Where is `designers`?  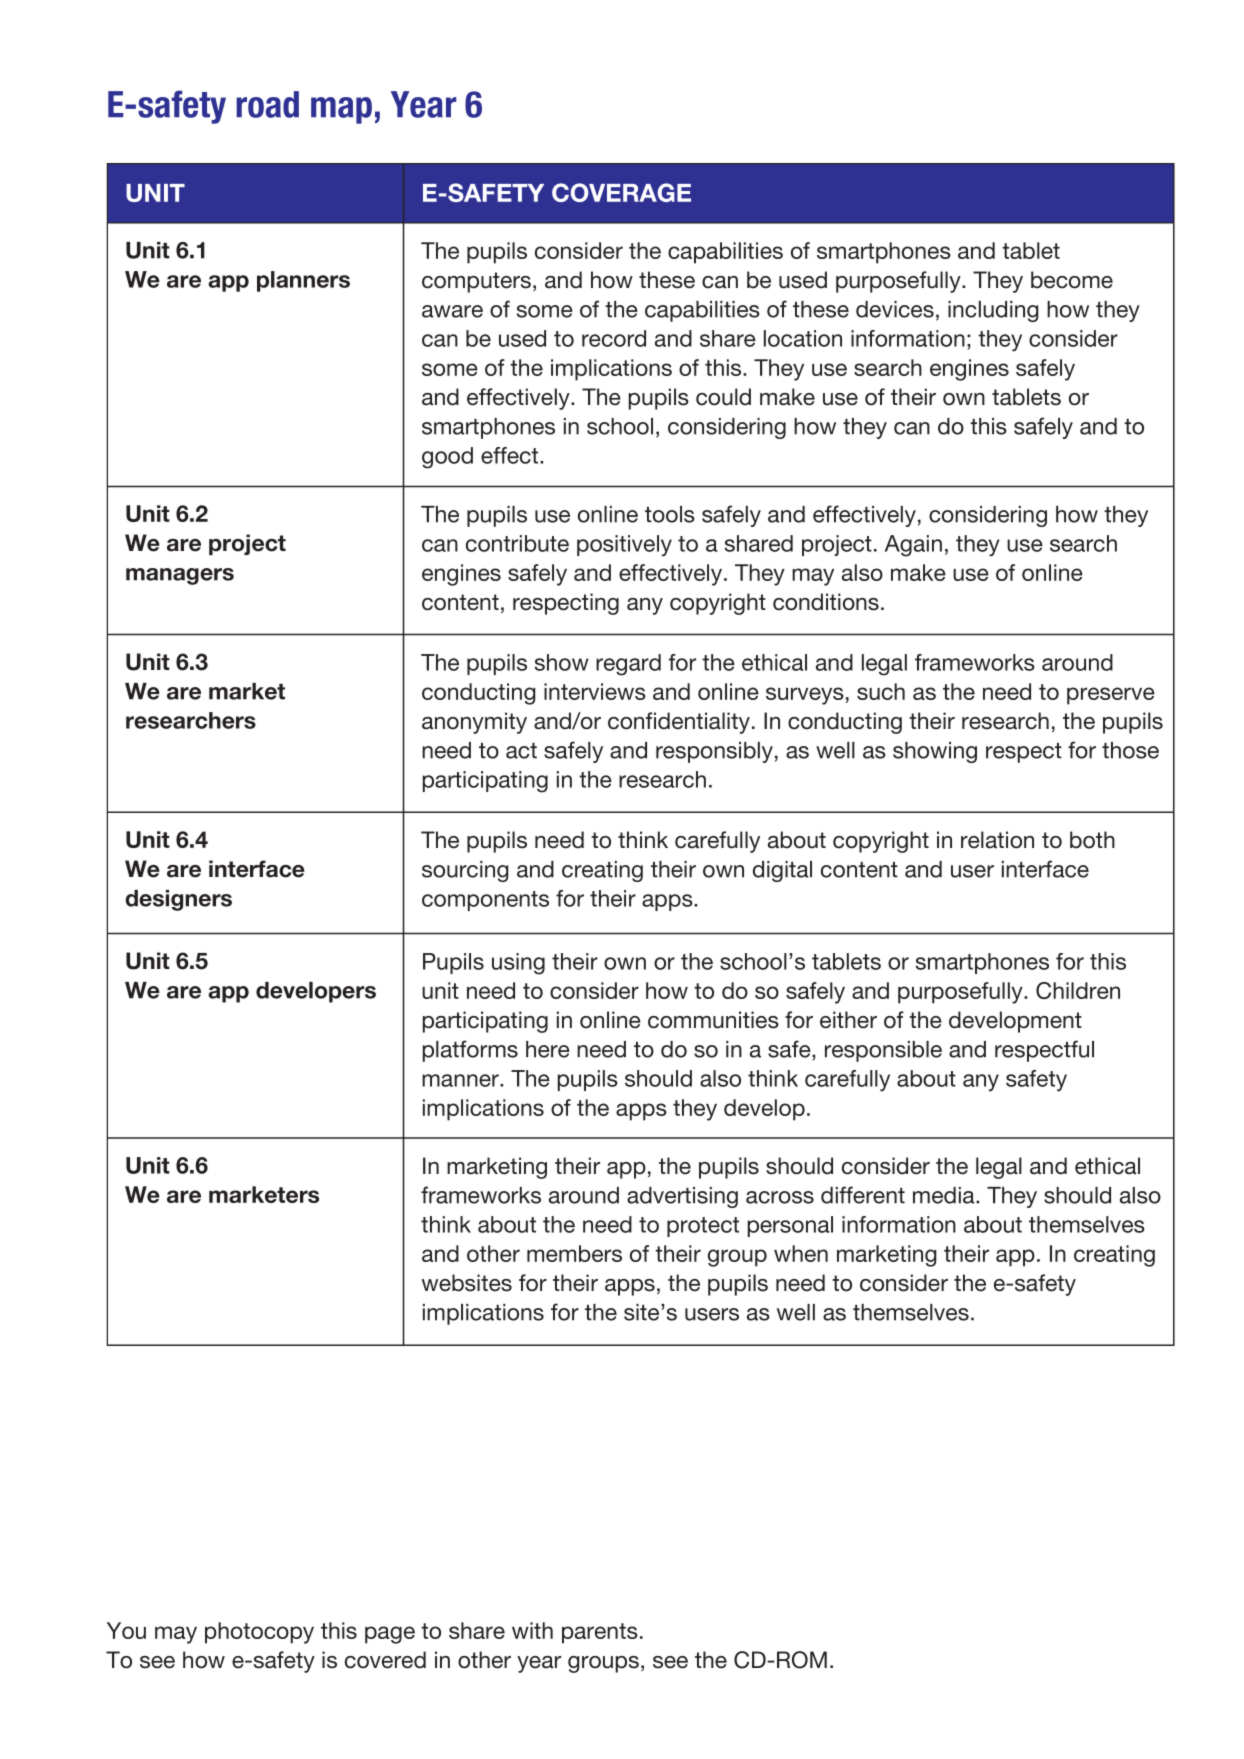
designers is located at coordinates (178, 900).
